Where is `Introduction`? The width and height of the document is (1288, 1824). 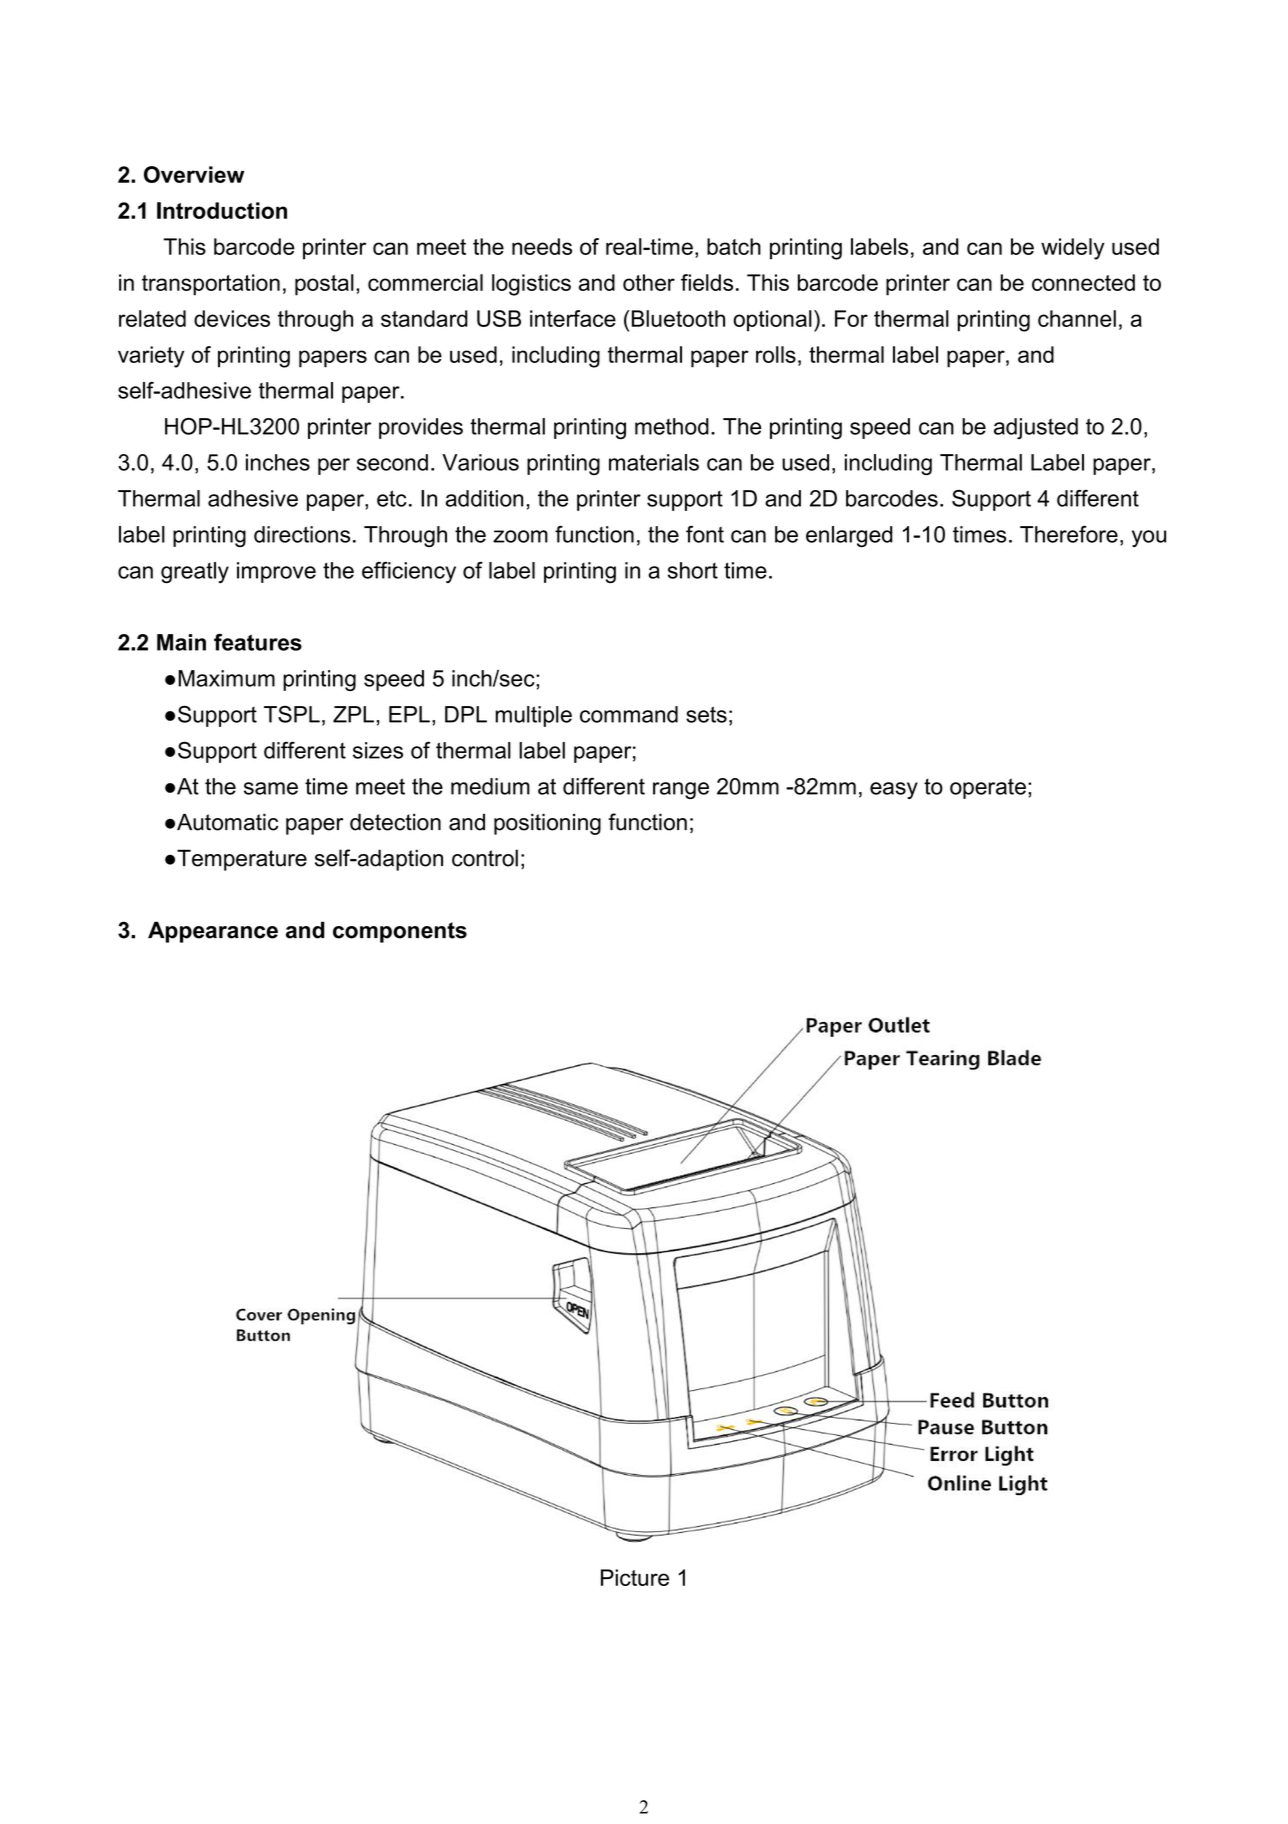 Introduction is located at coordinates (222, 210).
